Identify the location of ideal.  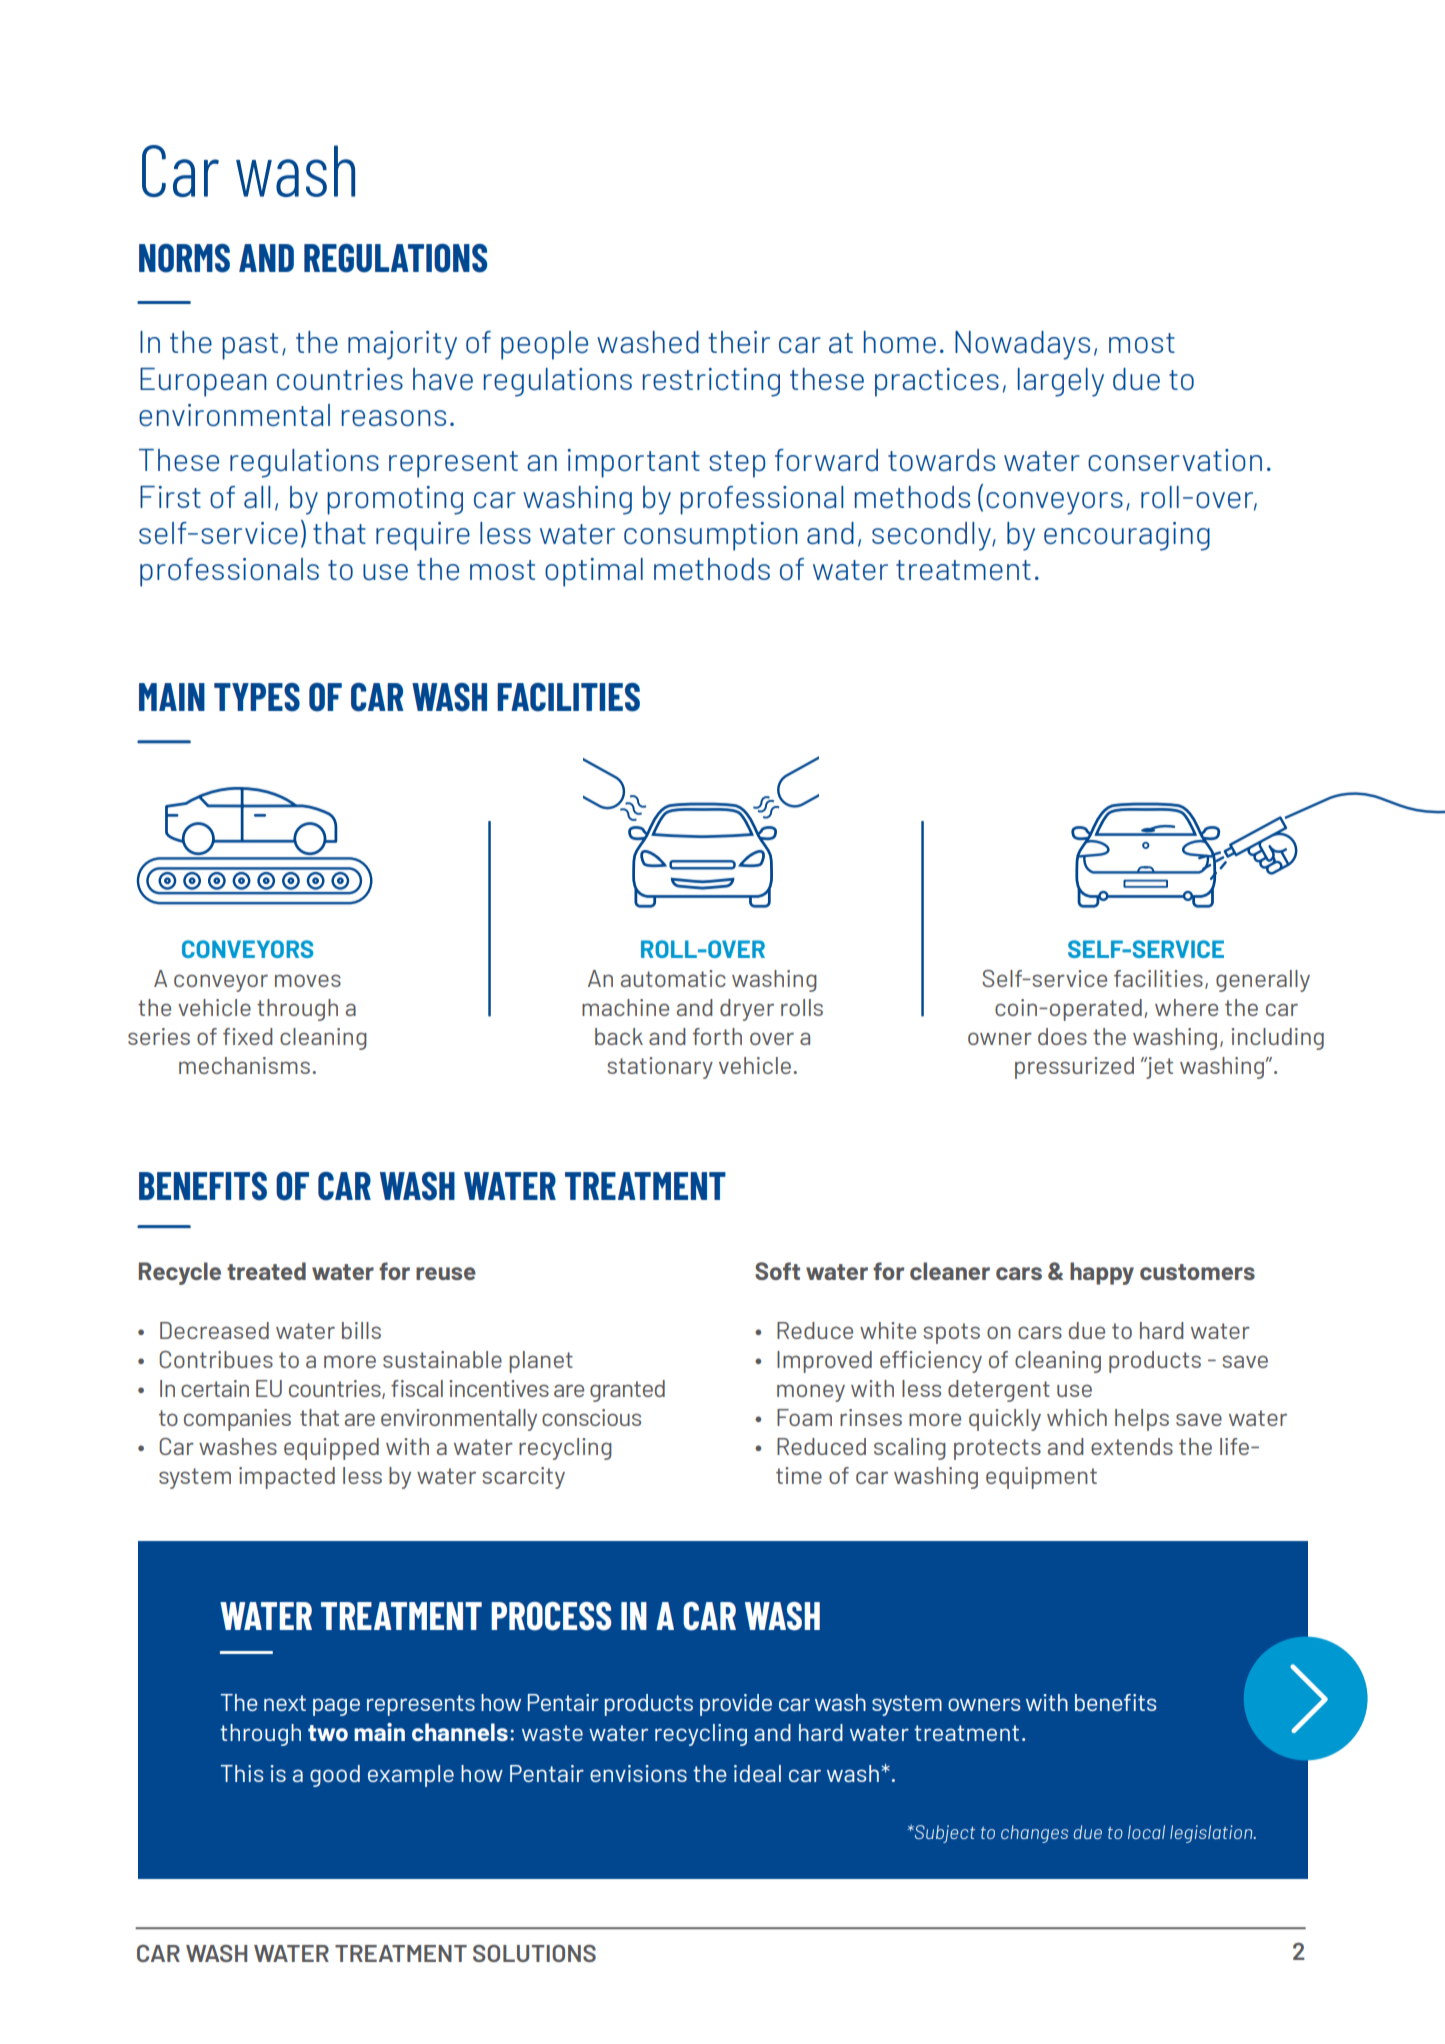
(757, 1773).
